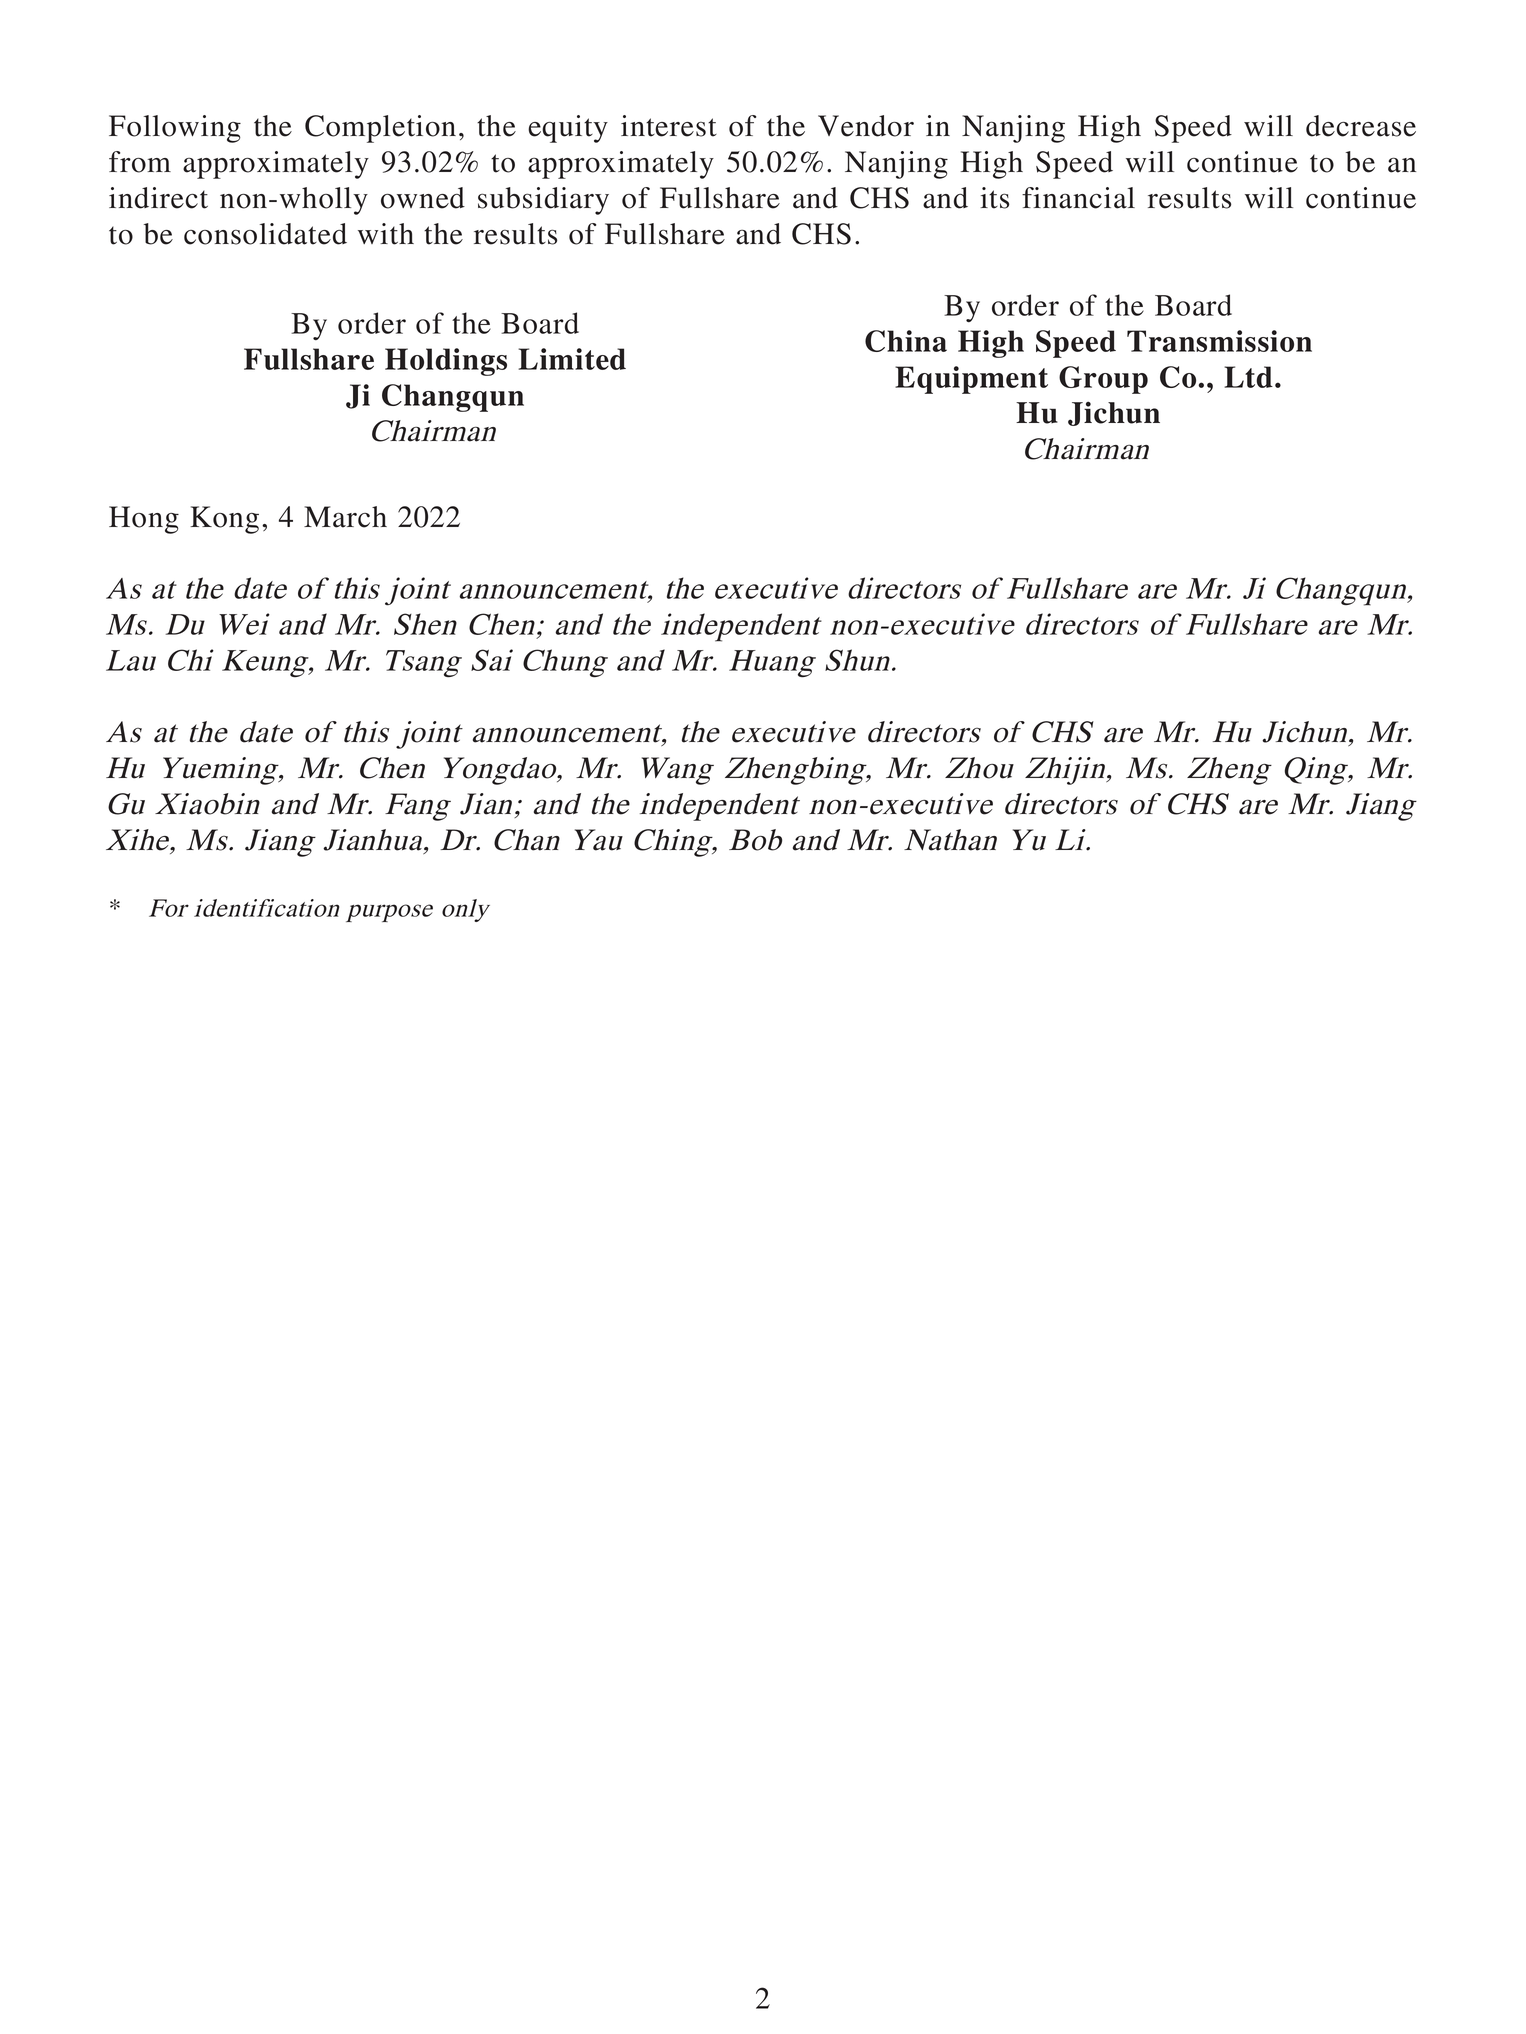 Image resolution: width=1526 pixels, height=2034 pixels. Describe the element at coordinates (380, 129) in the image. I see `Completion` at that location.
